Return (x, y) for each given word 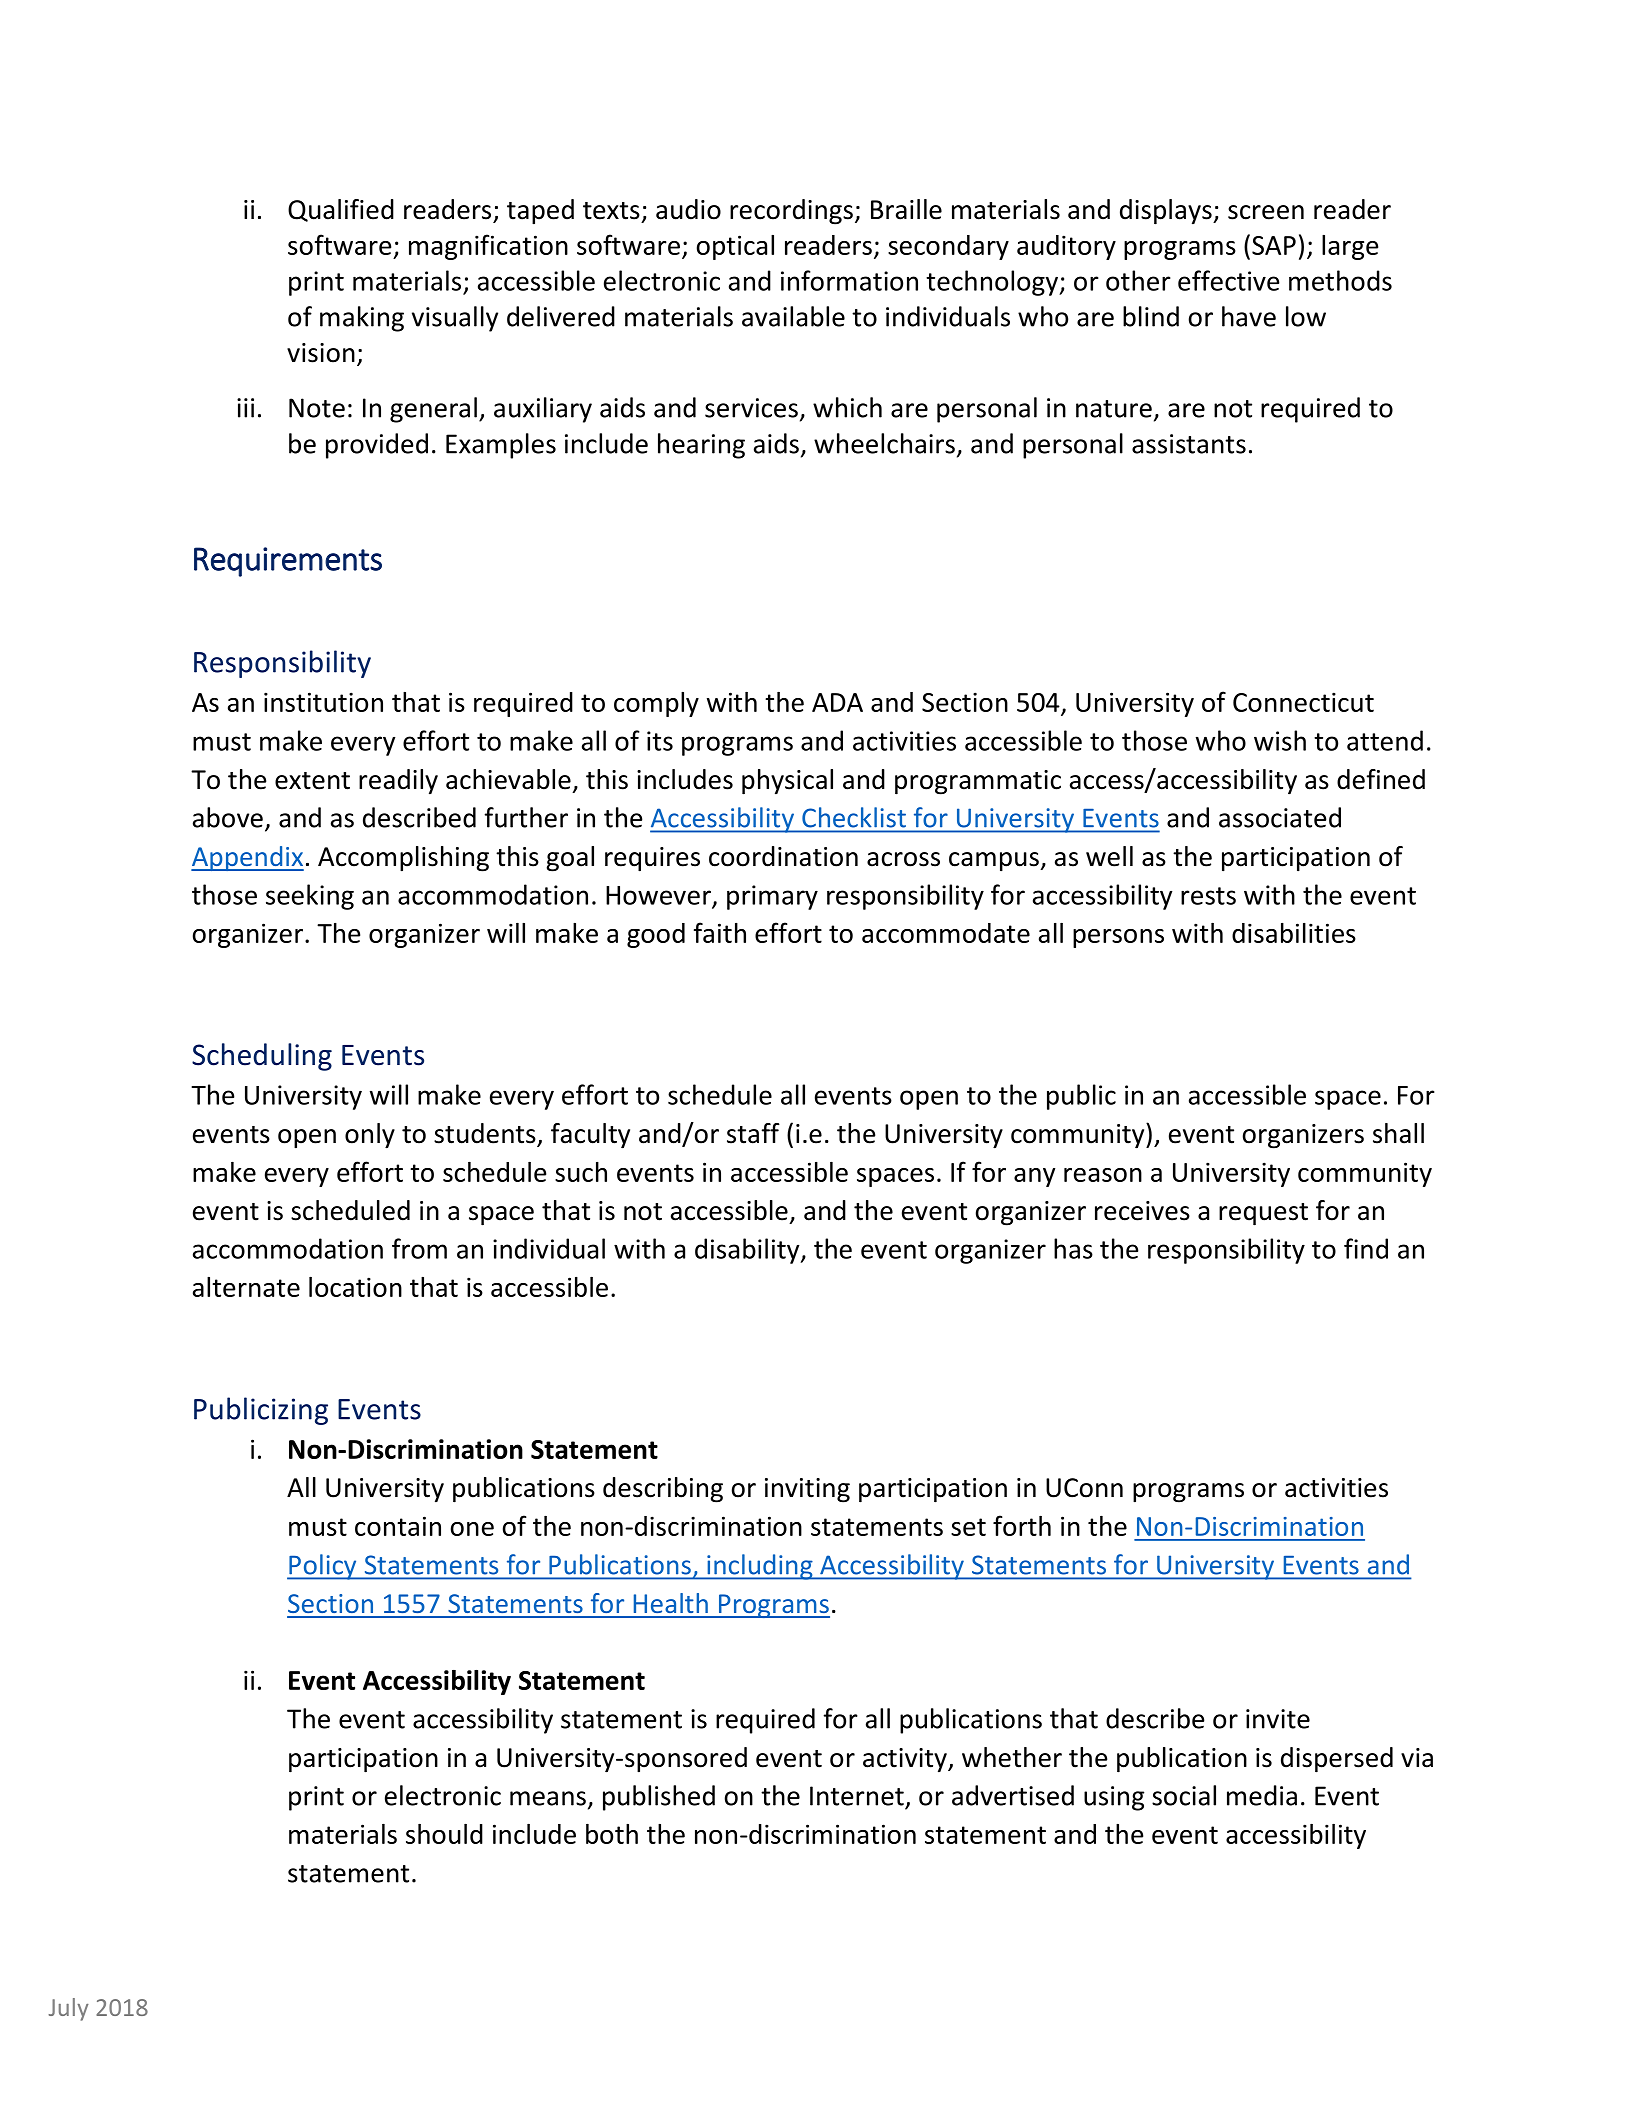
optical (735, 247)
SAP (1274, 245)
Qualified (341, 210)
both (612, 1834)
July (68, 2009)
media (1262, 1795)
